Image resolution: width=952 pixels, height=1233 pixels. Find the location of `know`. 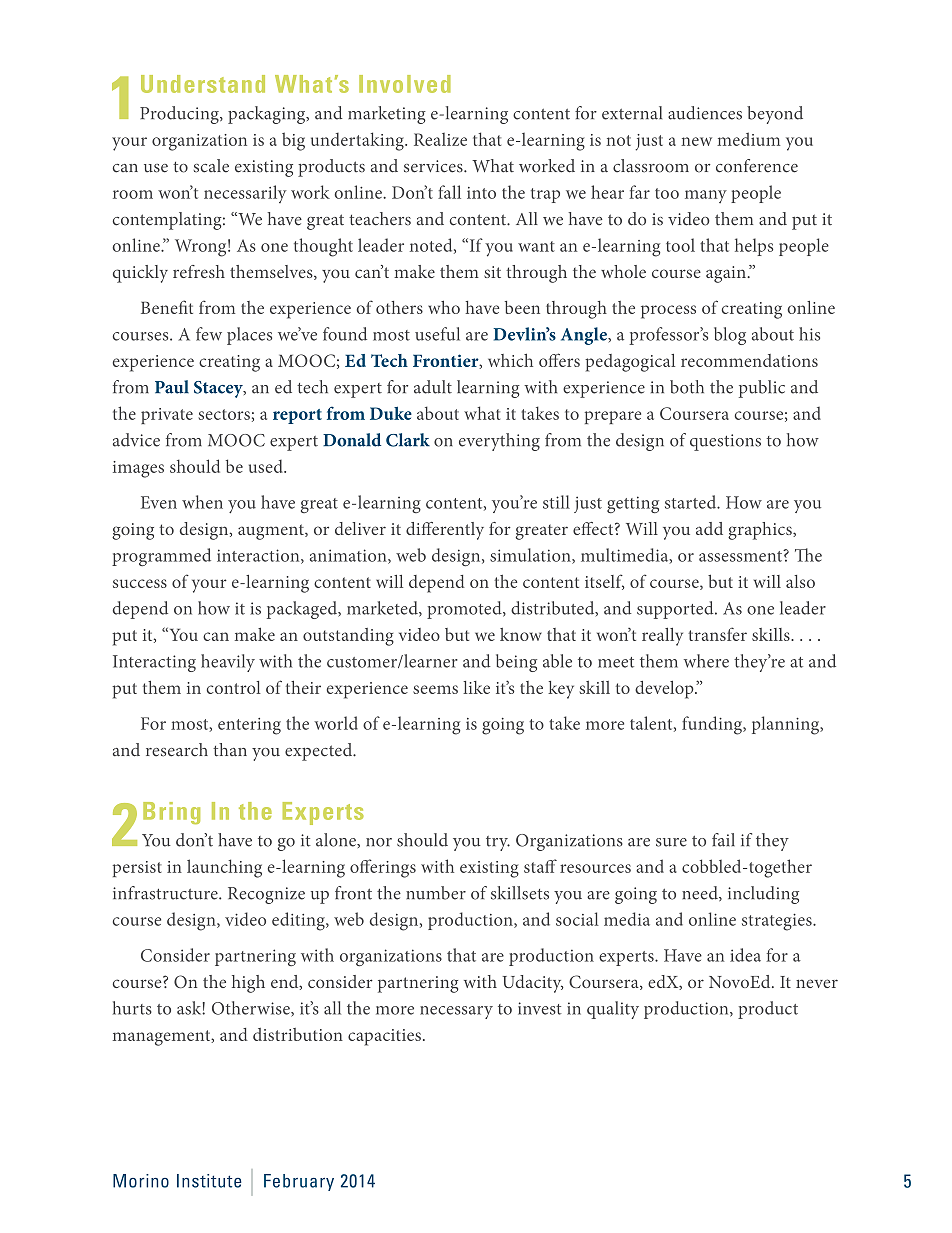

know is located at coordinates (521, 634).
